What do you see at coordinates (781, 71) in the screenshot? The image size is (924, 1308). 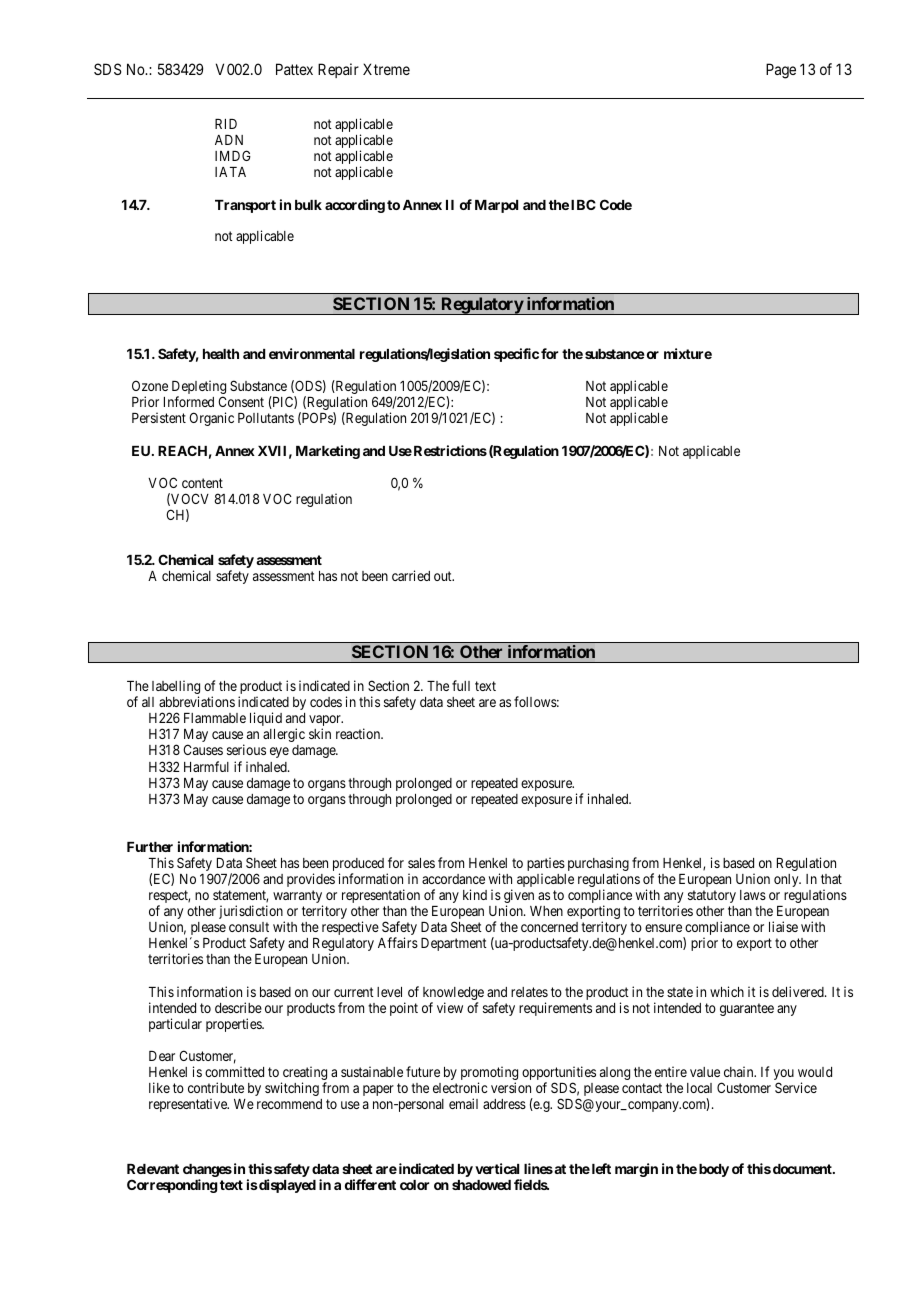 I see `Page` at bounding box center [781, 71].
